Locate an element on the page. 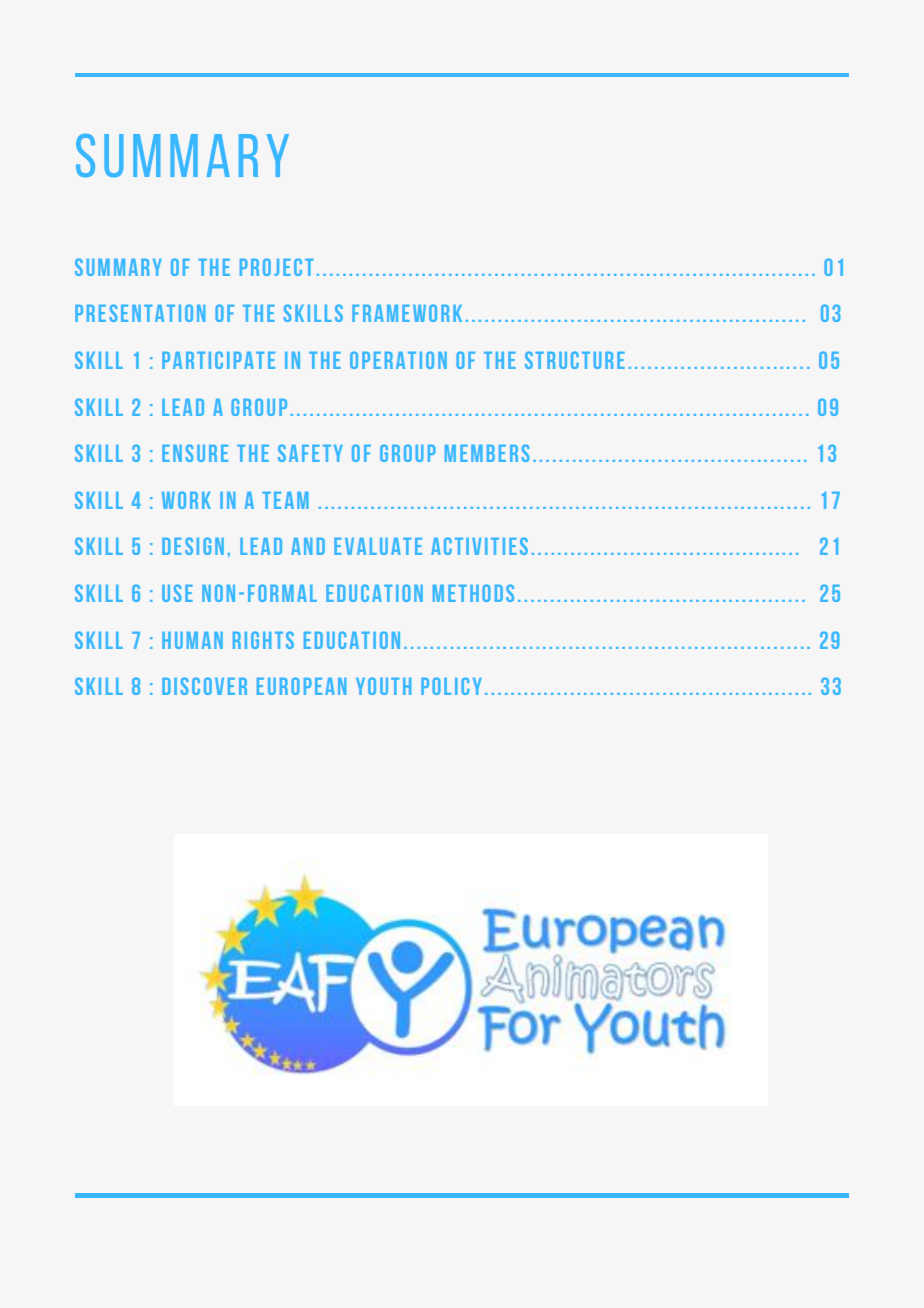 This page has height=1308, width=924. PROJECT is located at coordinates (277, 267).
